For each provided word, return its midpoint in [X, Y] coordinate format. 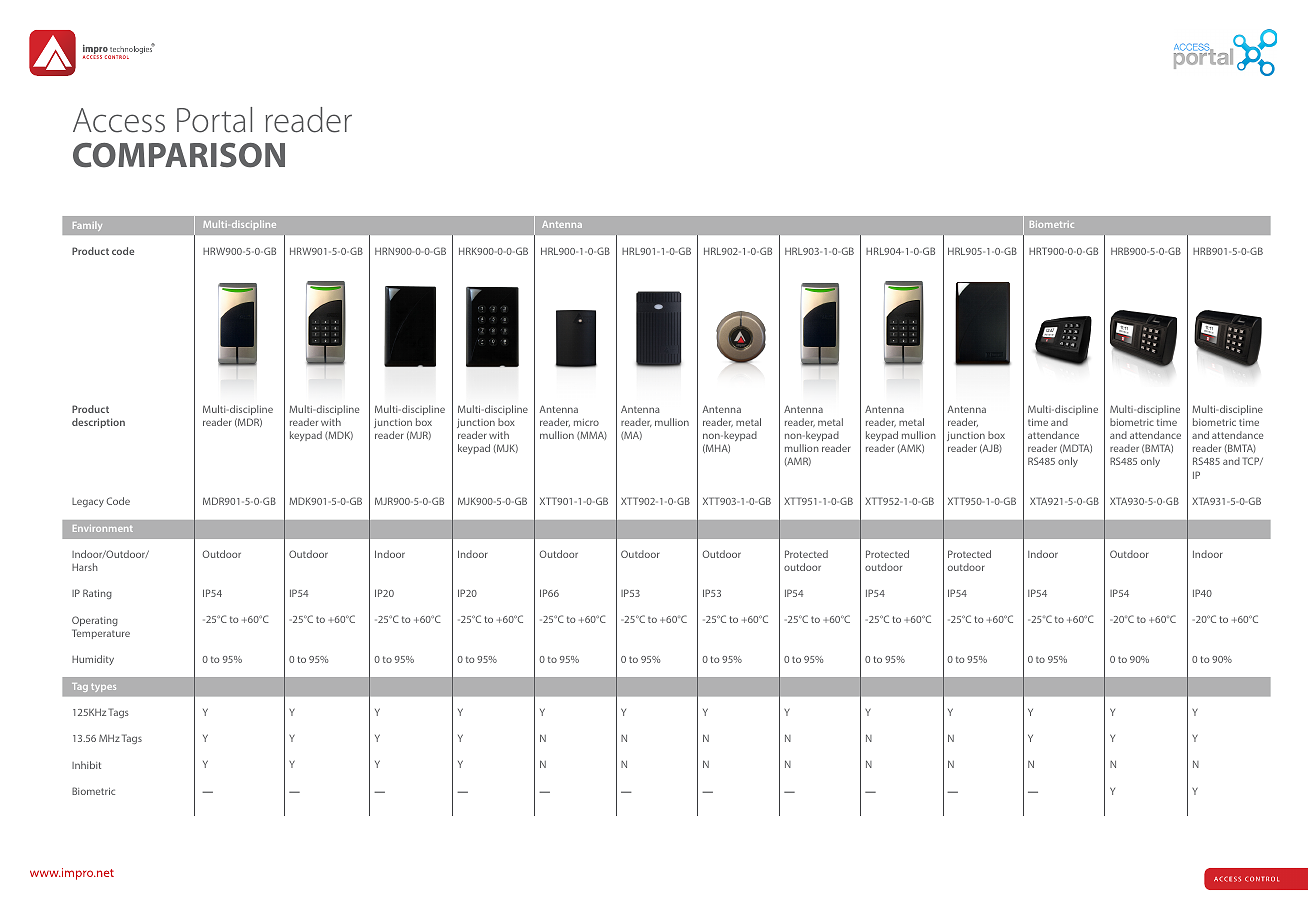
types [103, 687]
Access [119, 120]
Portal [214, 120]
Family [87, 226]
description [98, 423]
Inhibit [86, 765]
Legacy [88, 502]
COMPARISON [179, 155]
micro [586, 422]
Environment [103, 528]
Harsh [85, 567]
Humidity [93, 660]
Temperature [101, 634]
